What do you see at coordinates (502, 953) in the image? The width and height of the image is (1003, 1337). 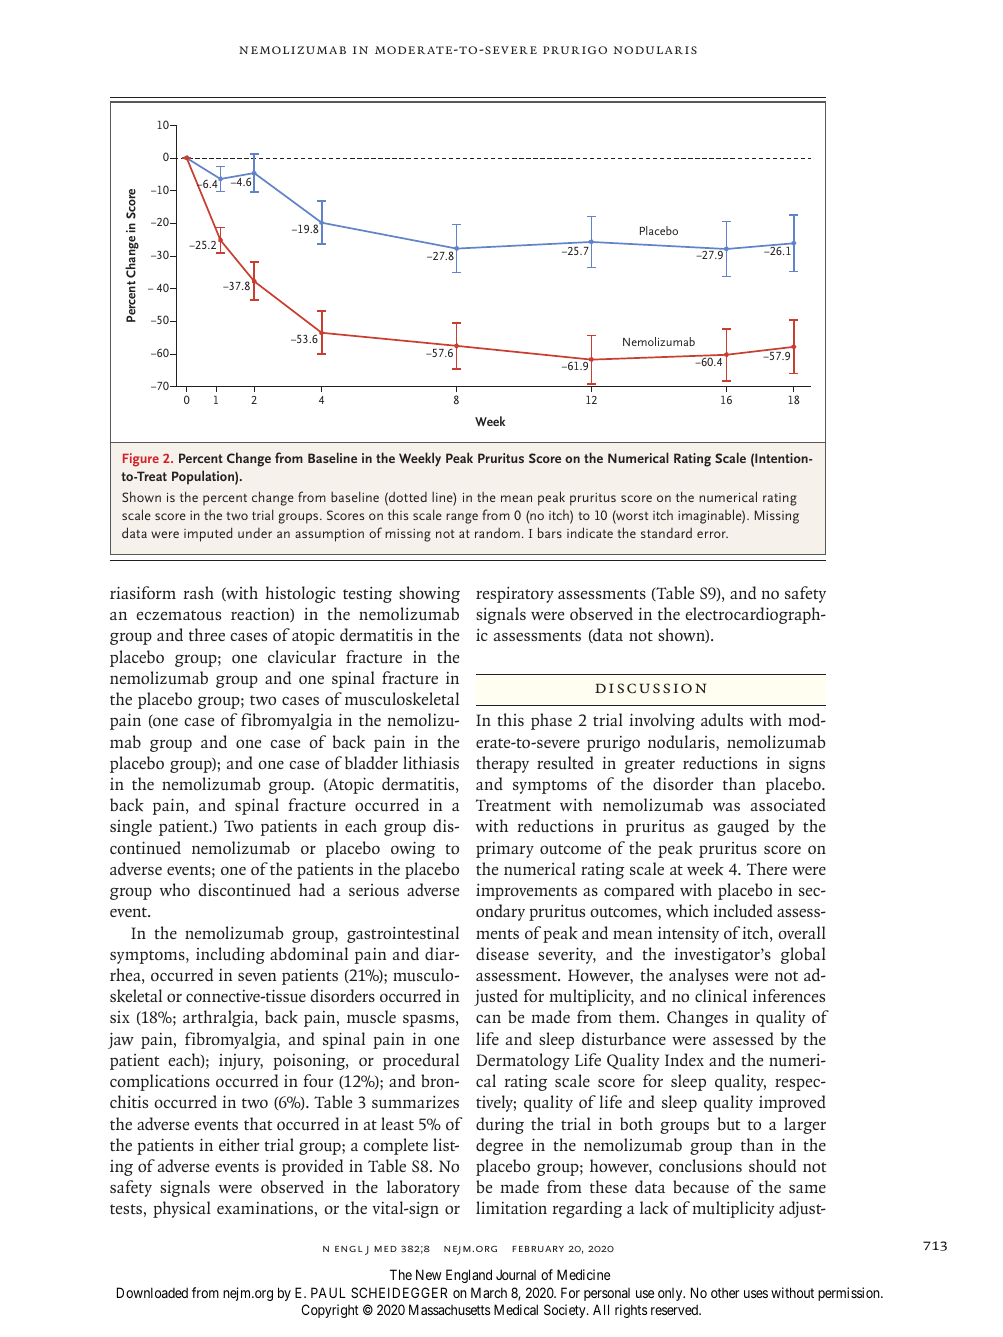 I see `disease` at bounding box center [502, 953].
